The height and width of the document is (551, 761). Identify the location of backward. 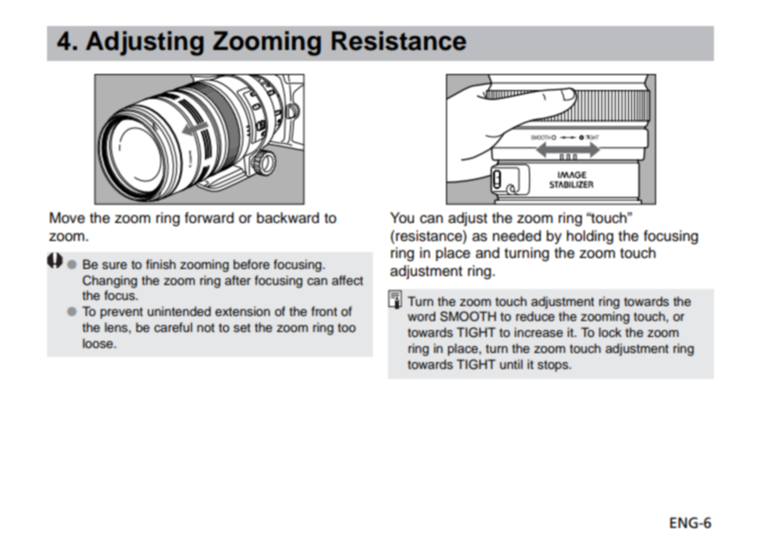
(288, 218).
